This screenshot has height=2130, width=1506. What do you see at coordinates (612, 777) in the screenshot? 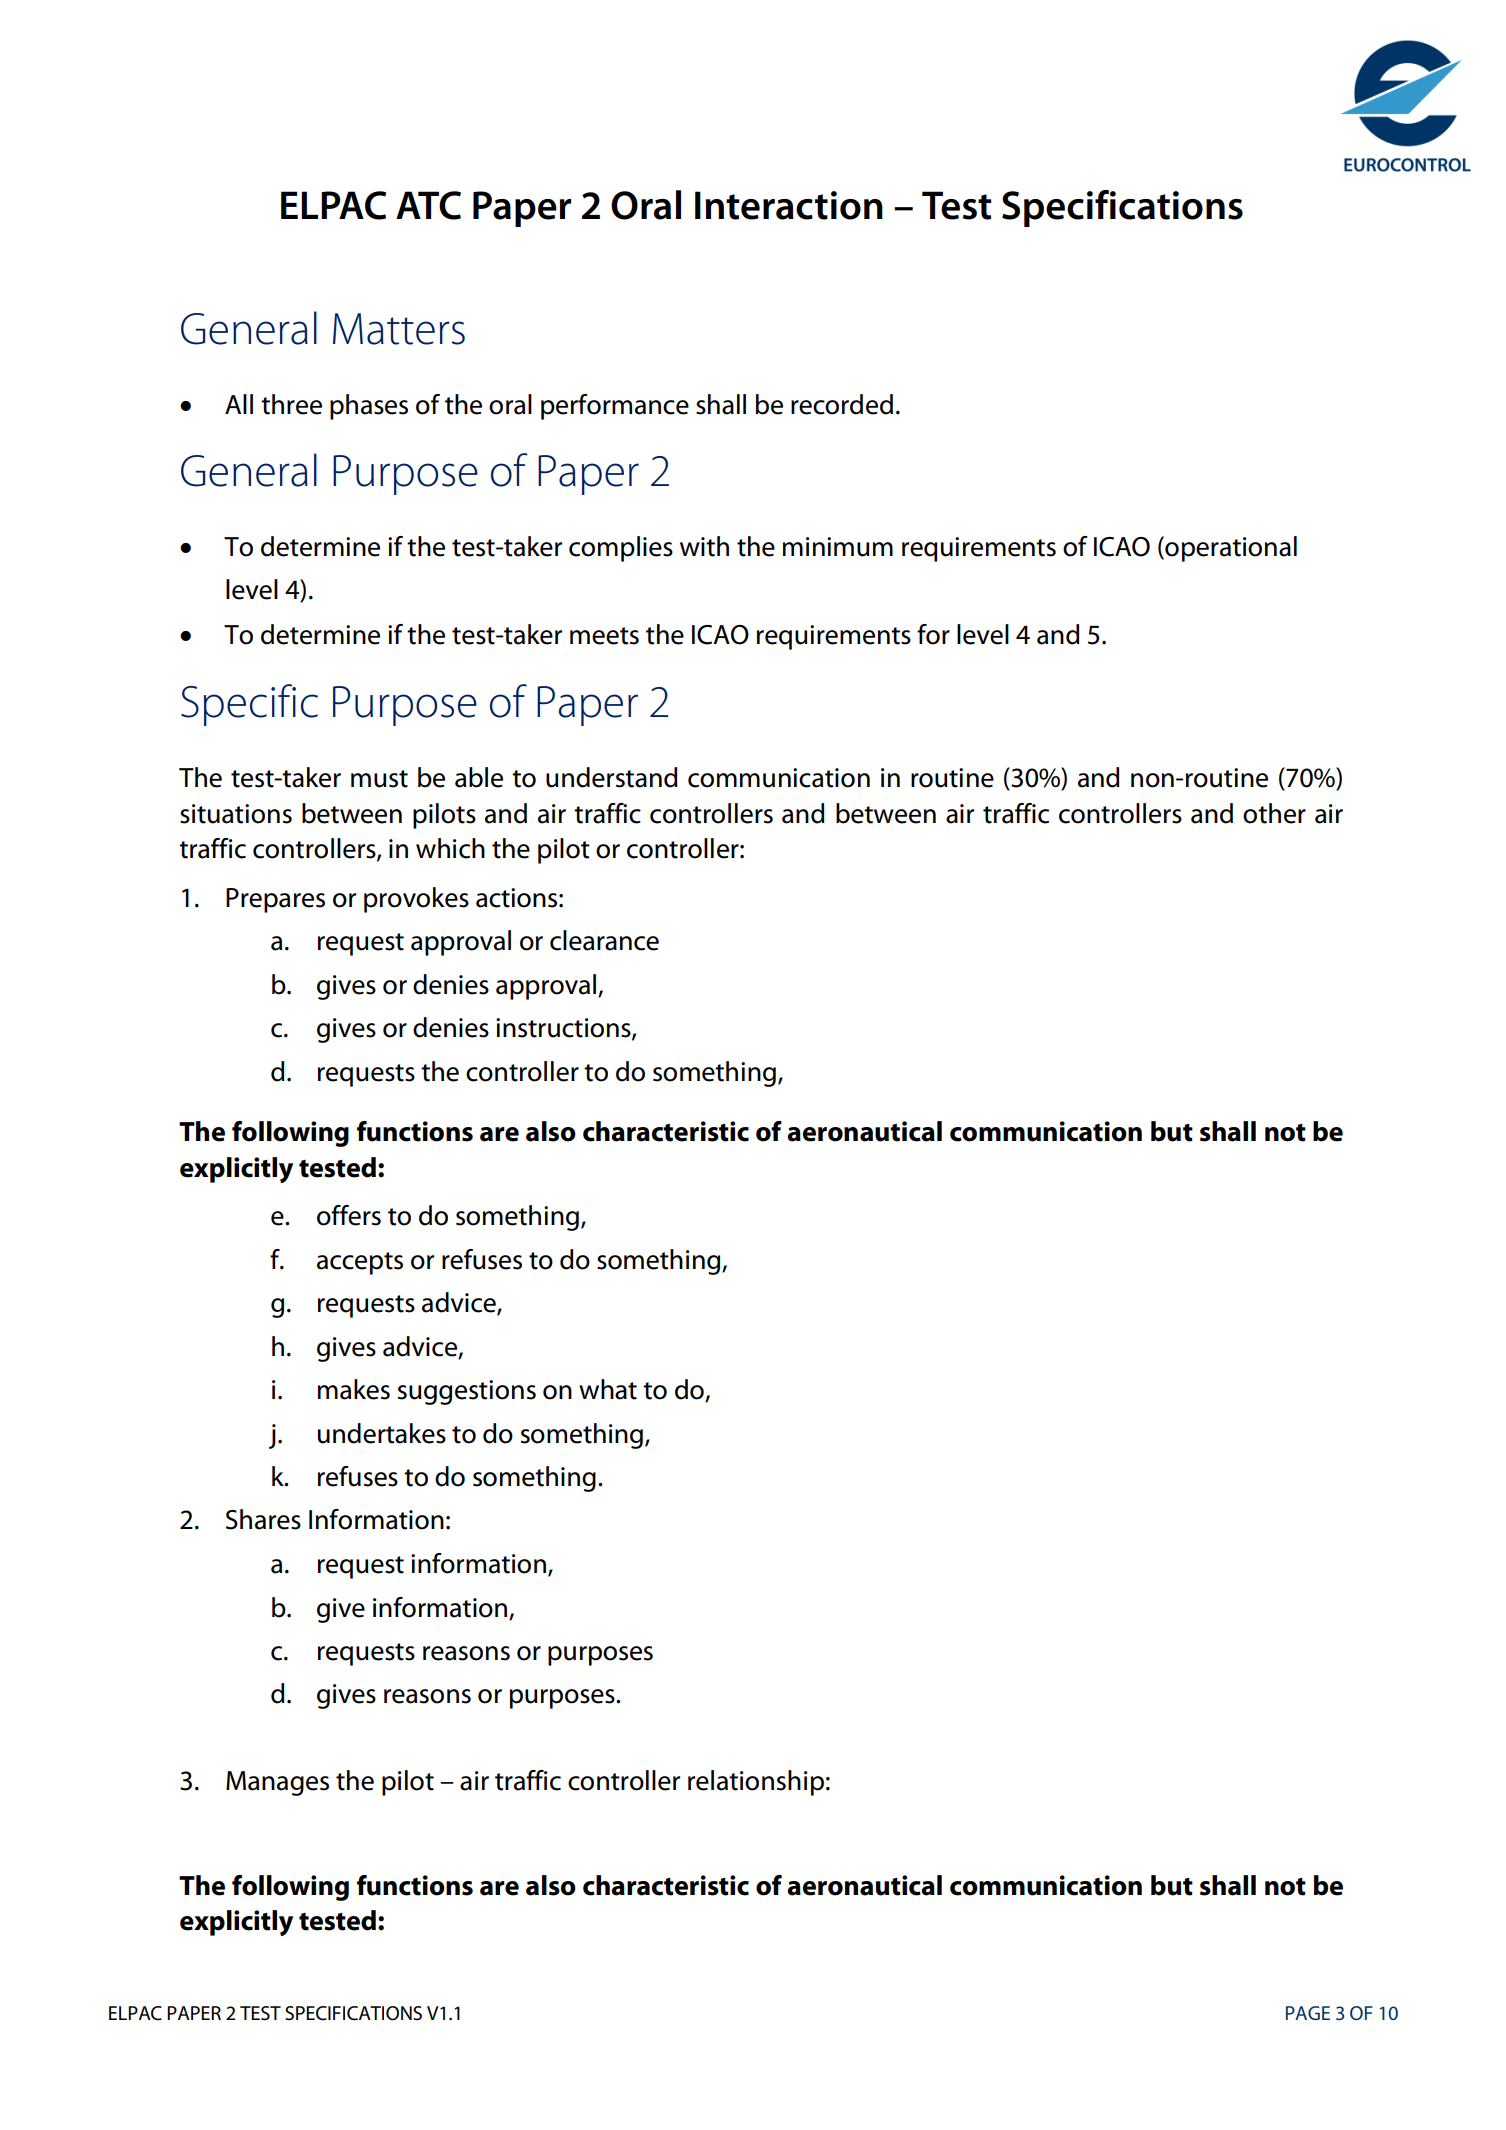
I see `understand` at bounding box center [612, 777].
